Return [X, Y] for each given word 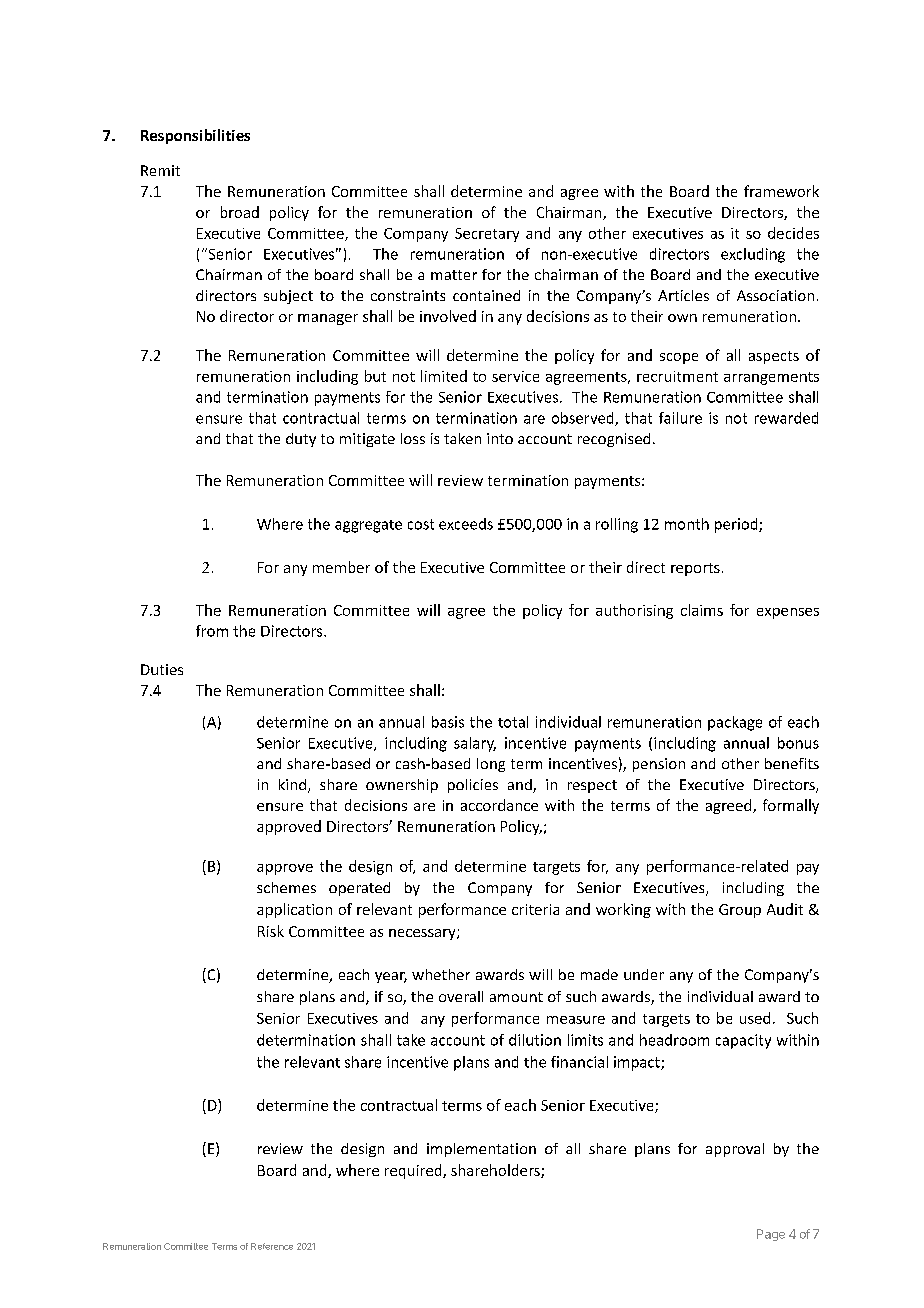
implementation [481, 1150]
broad [240, 212]
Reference [272, 1246]
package [735, 723]
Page [771, 1235]
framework [781, 191]
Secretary [487, 235]
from [212, 631]
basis [448, 722]
